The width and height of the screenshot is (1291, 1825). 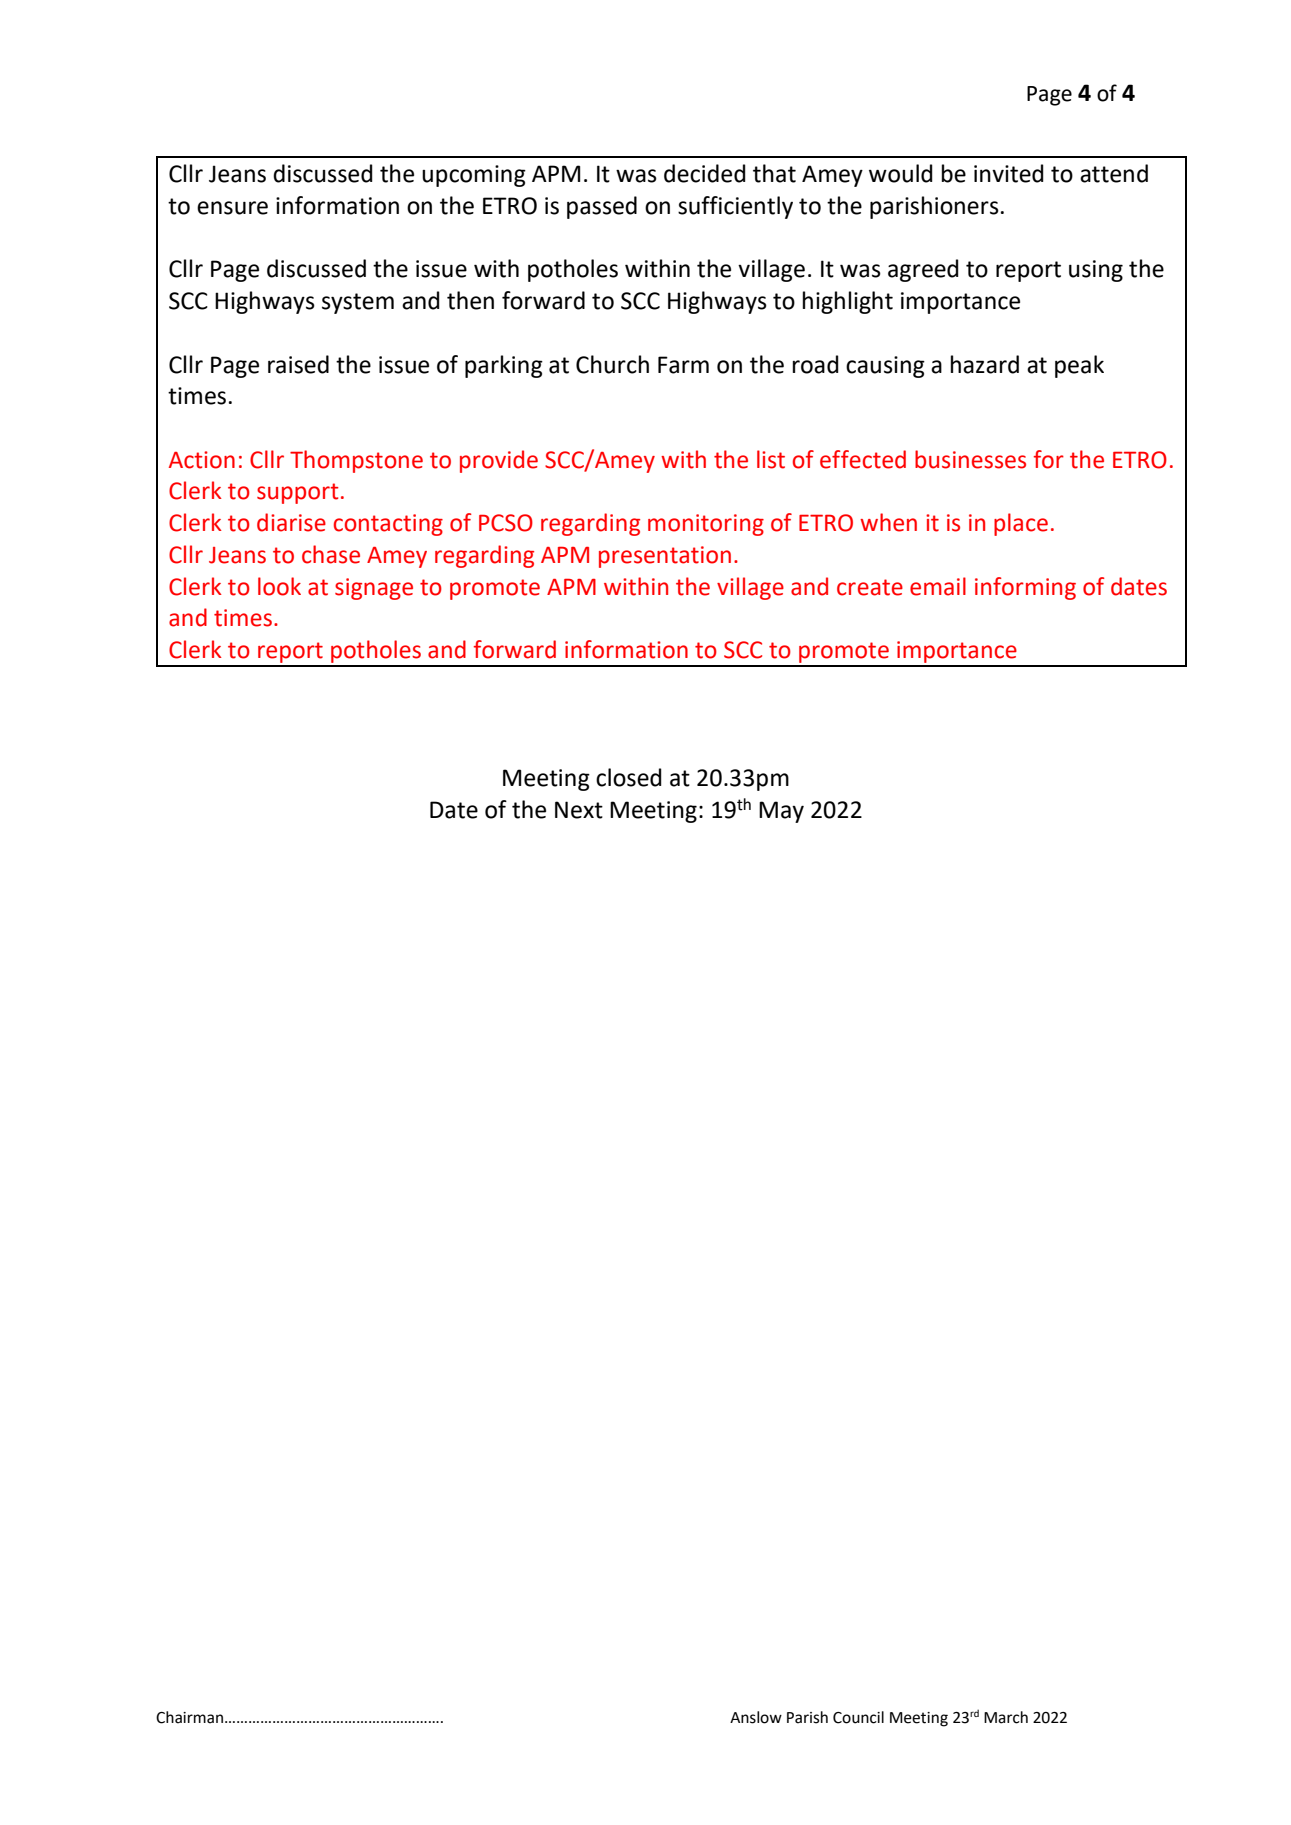 I want to click on create, so click(x=870, y=587).
